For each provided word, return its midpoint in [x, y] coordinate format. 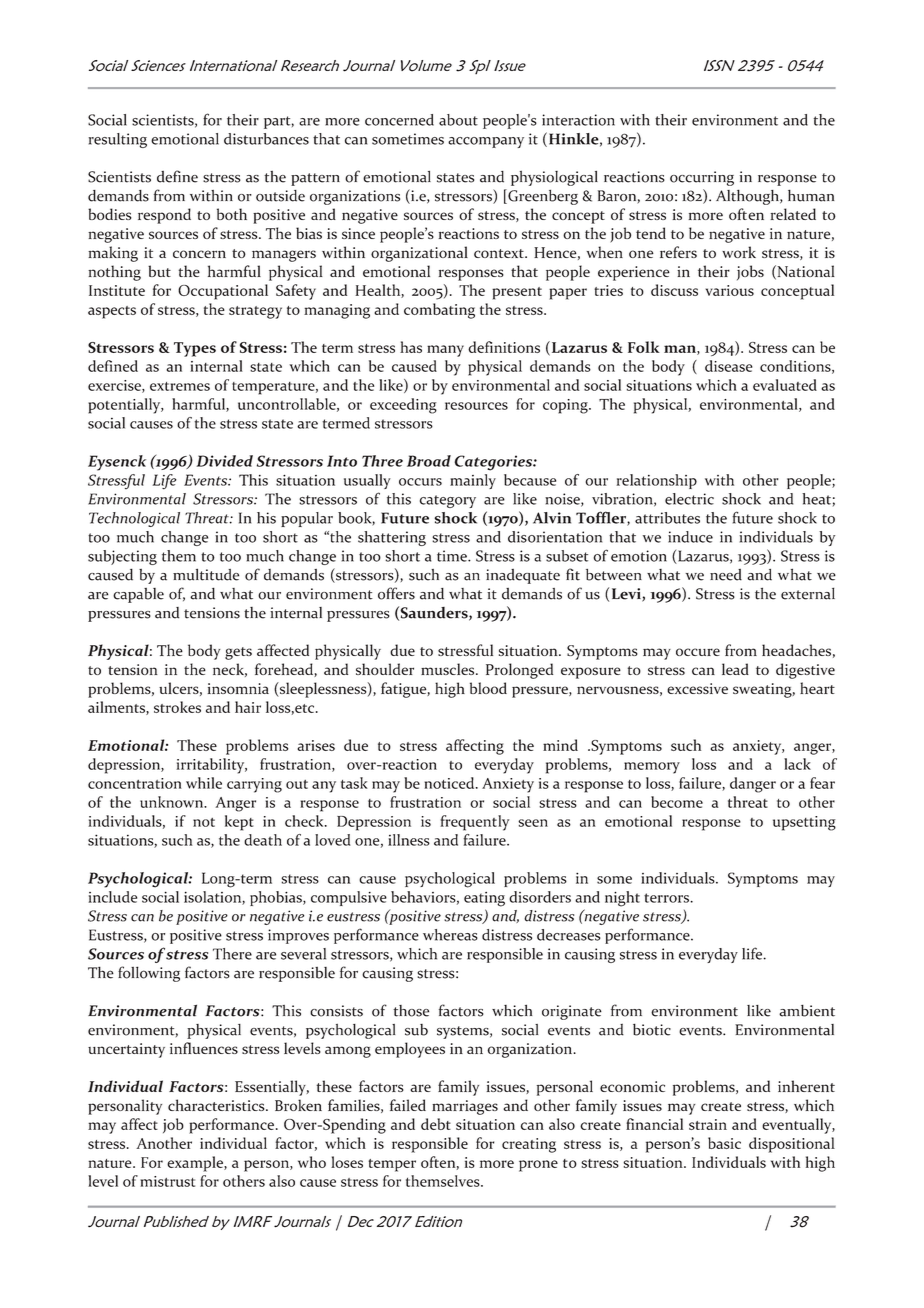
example [196, 1164]
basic [724, 1143]
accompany [486, 142]
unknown [173, 802]
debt [436, 1124]
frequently [474, 823]
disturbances [266, 139]
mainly [473, 481]
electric [689, 499]
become [677, 802]
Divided [224, 461]
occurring [702, 178]
